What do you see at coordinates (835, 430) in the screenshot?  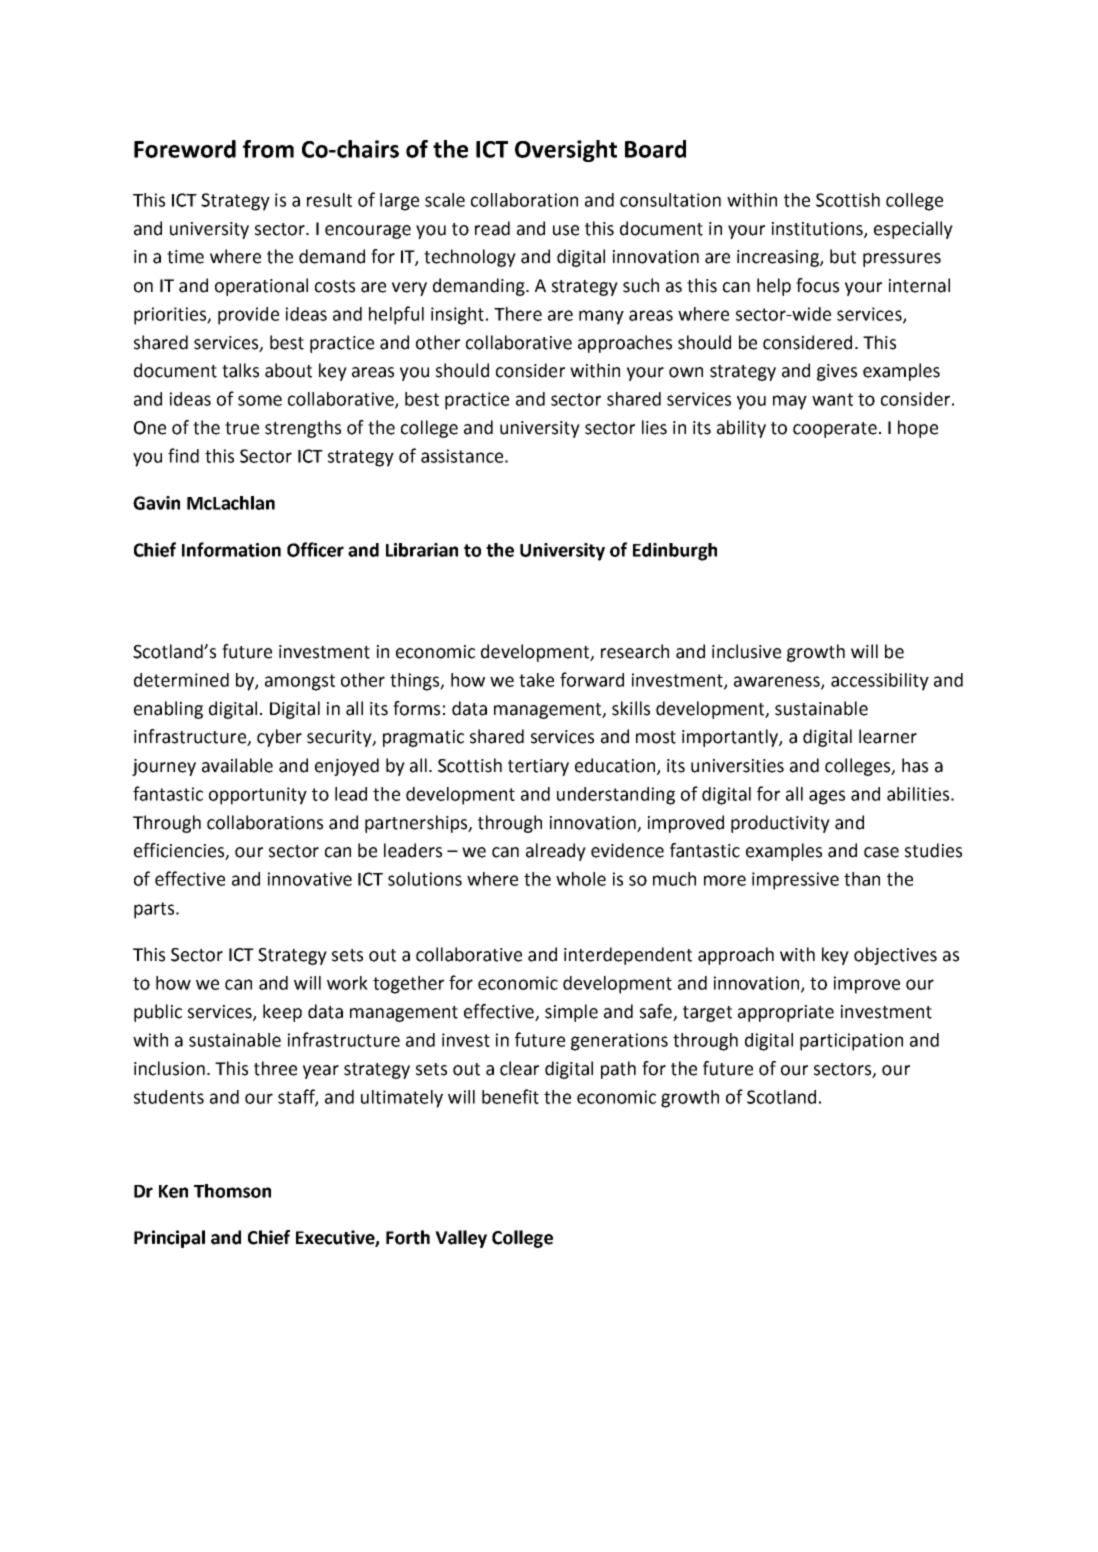 I see `cooperate` at bounding box center [835, 430].
